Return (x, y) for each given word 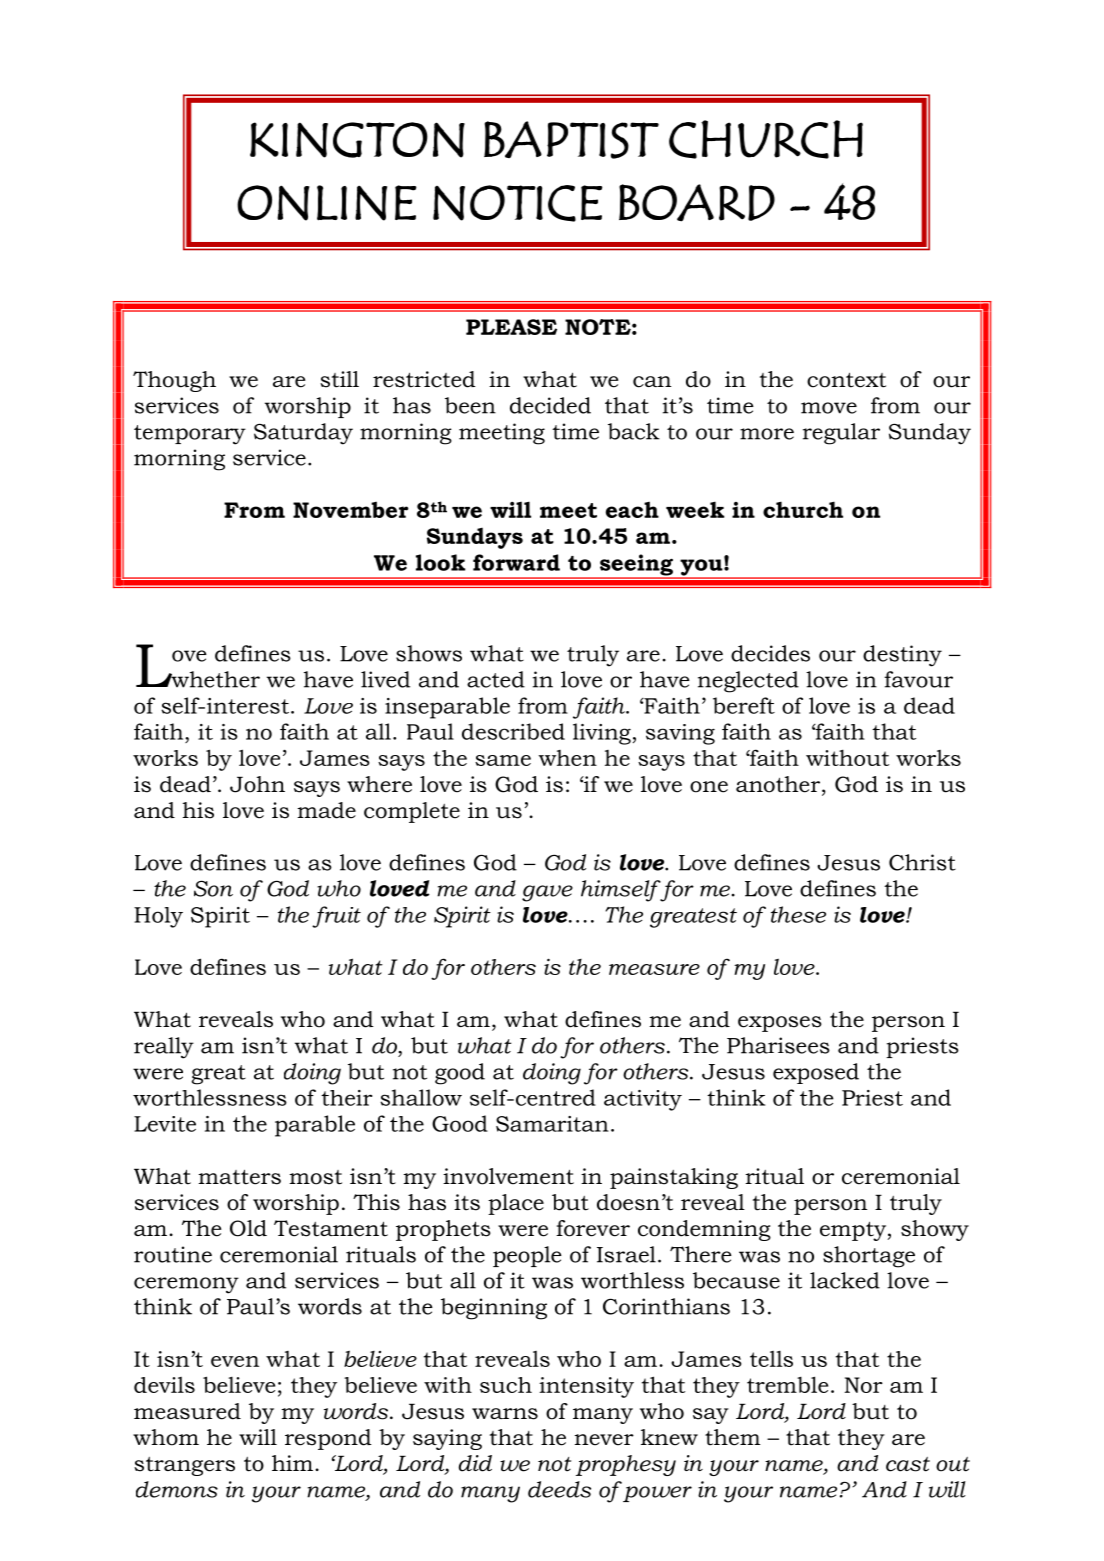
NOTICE (517, 203)
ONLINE (327, 203)
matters (239, 1177)
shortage (869, 1257)
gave (547, 893)
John (257, 784)
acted (496, 679)
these (798, 914)
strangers (184, 1466)
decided (550, 405)
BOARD (697, 203)
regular (841, 434)
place (516, 1204)
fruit (336, 917)
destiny (902, 656)
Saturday (303, 434)
